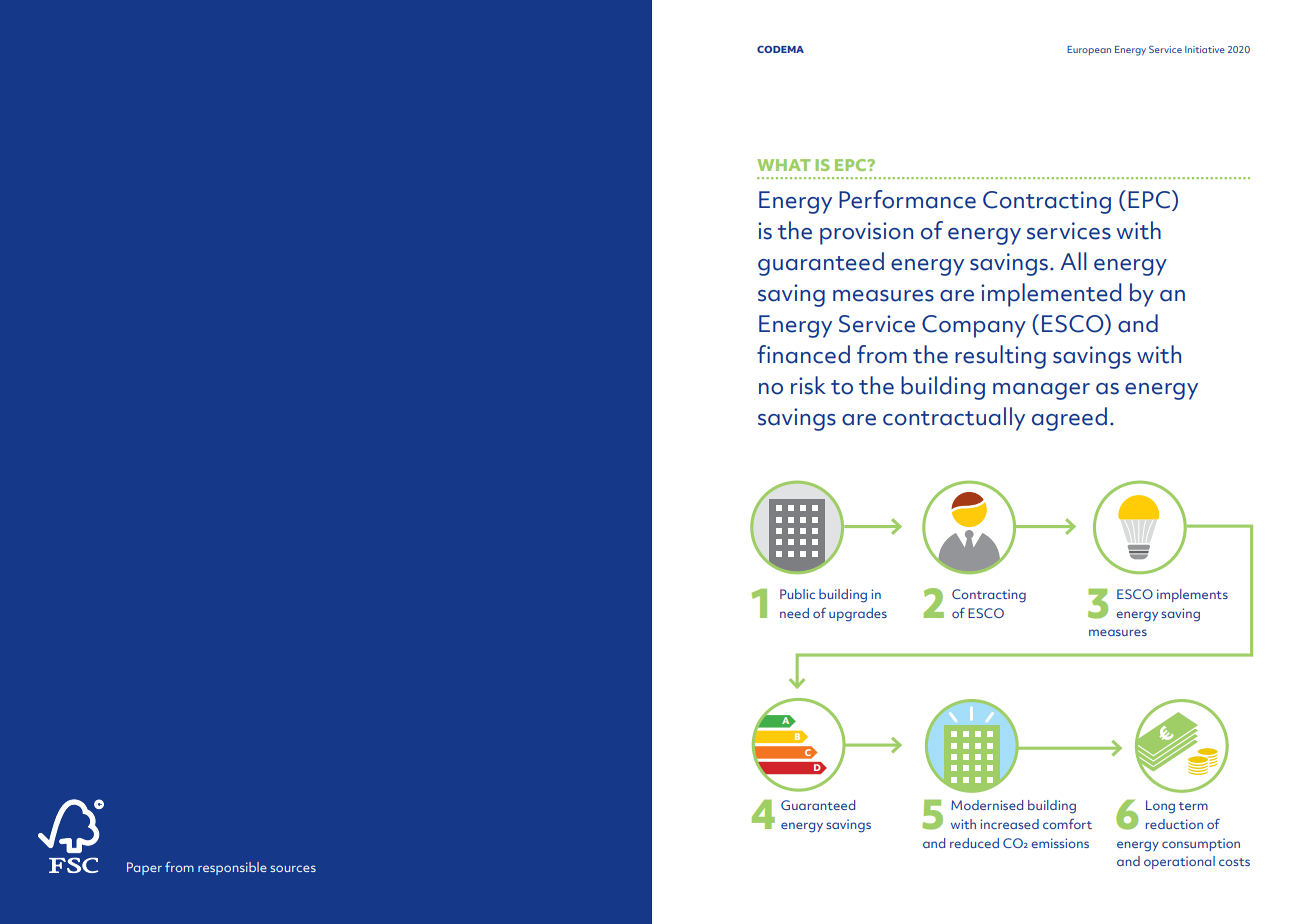 This screenshot has height=924, width=1303. What do you see at coordinates (803, 354) in the screenshot?
I see `financed` at bounding box center [803, 354].
